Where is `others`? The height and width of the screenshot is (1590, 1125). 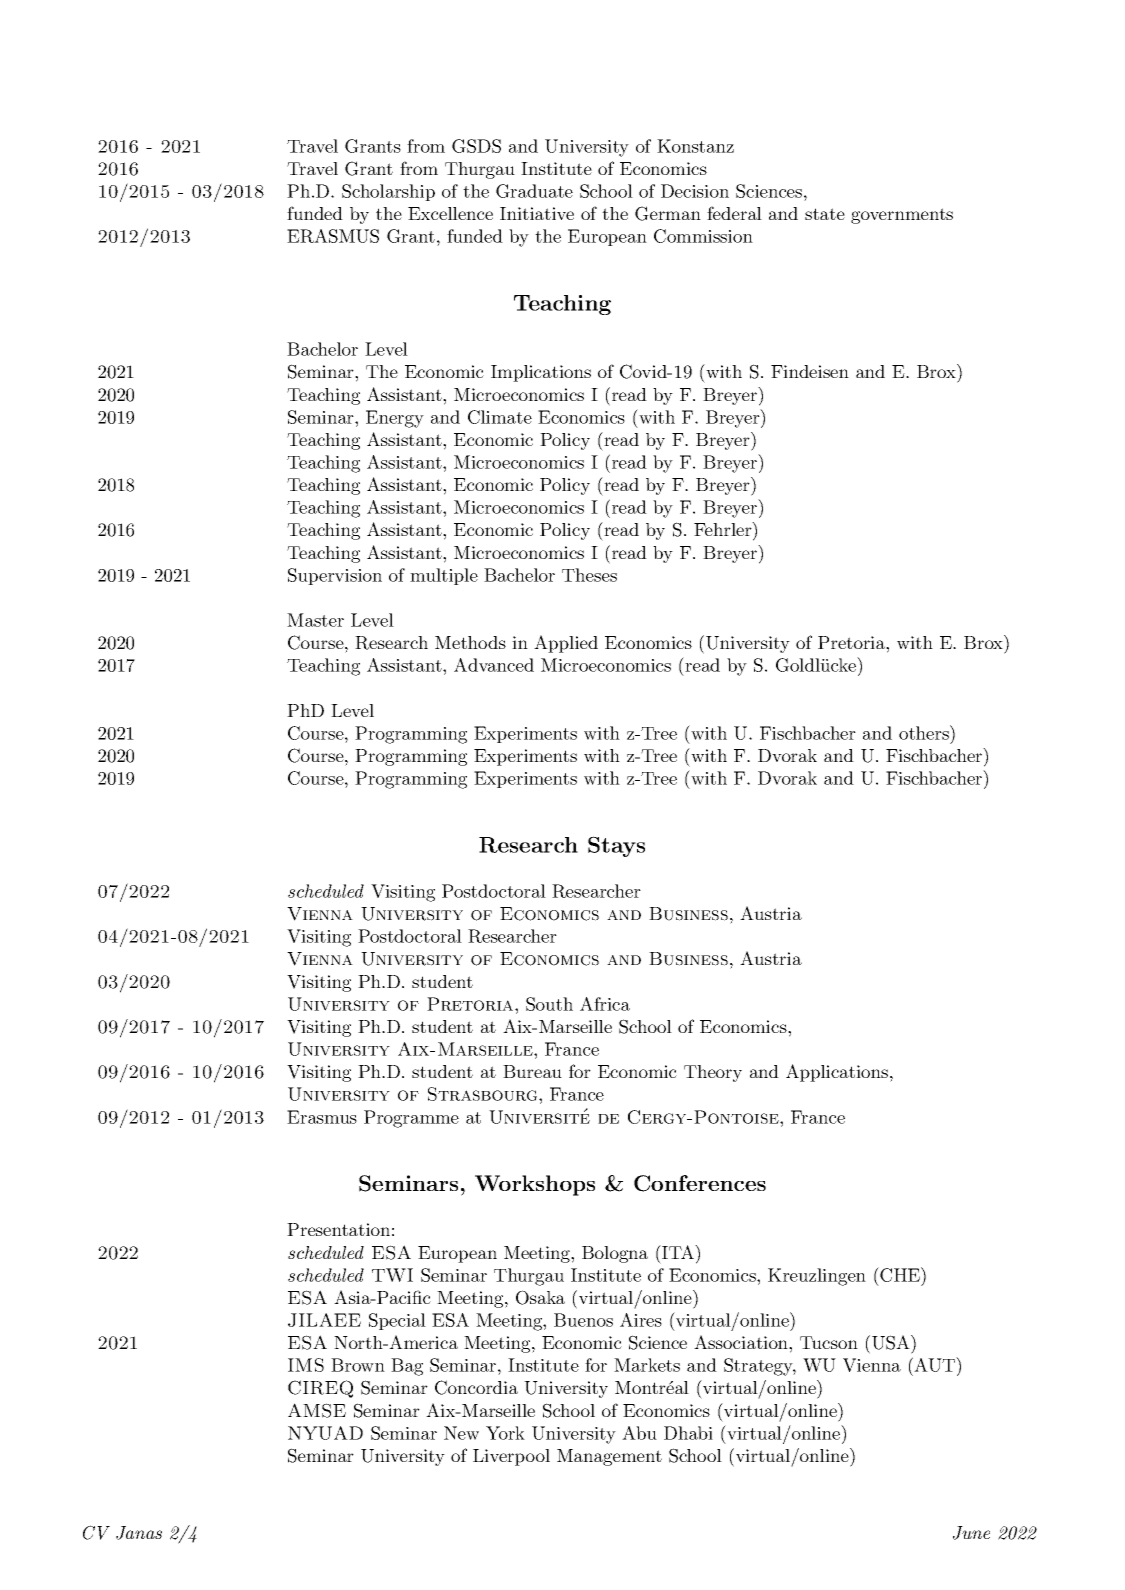 others is located at coordinates (925, 732).
